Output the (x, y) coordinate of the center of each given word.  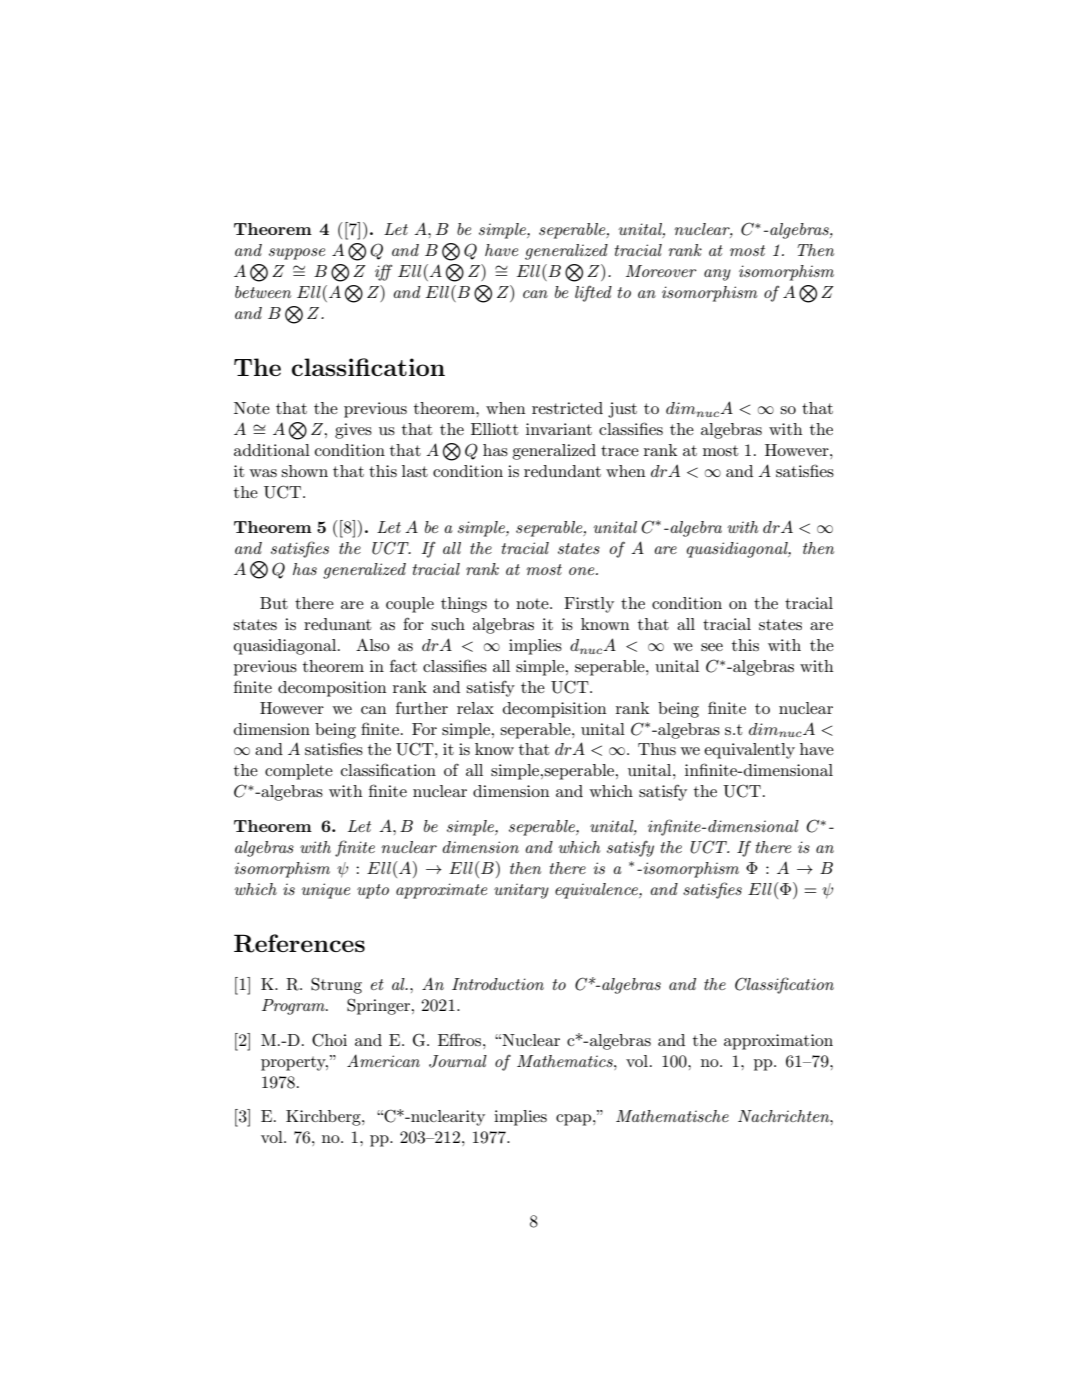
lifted (593, 293)
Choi (329, 1040)
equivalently (749, 751)
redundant (562, 471)
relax (475, 708)
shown (304, 471)
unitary (521, 891)
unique (325, 891)
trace (620, 450)
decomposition (332, 689)
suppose (297, 254)
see (712, 647)
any (717, 275)
